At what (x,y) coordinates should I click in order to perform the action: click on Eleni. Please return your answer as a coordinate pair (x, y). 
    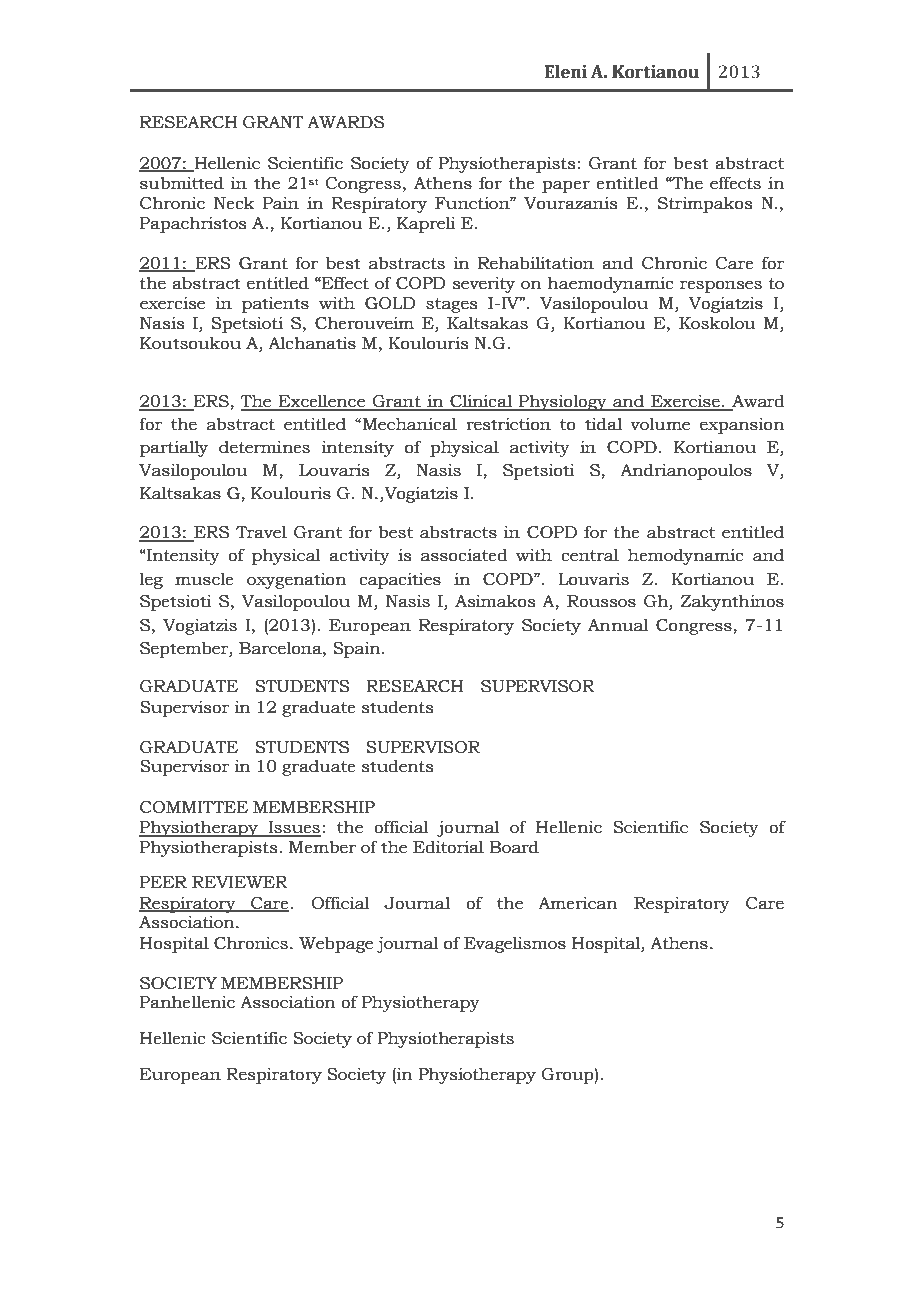
    Looking at the image, I should click on (566, 72).
